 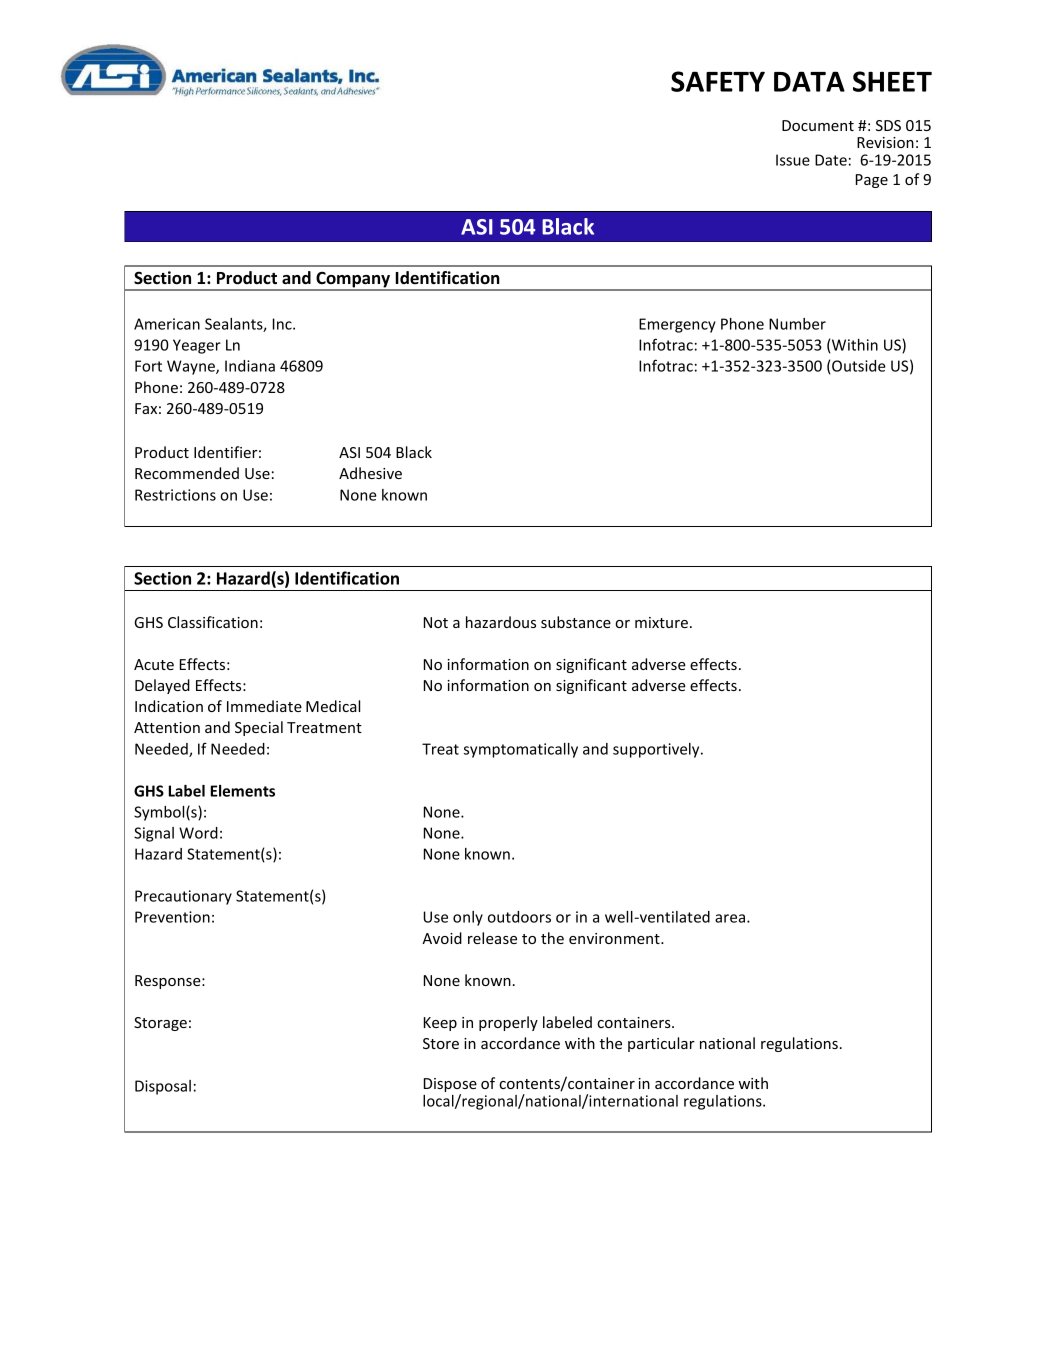 I want to click on Disposal, so click(x=163, y=1087).
